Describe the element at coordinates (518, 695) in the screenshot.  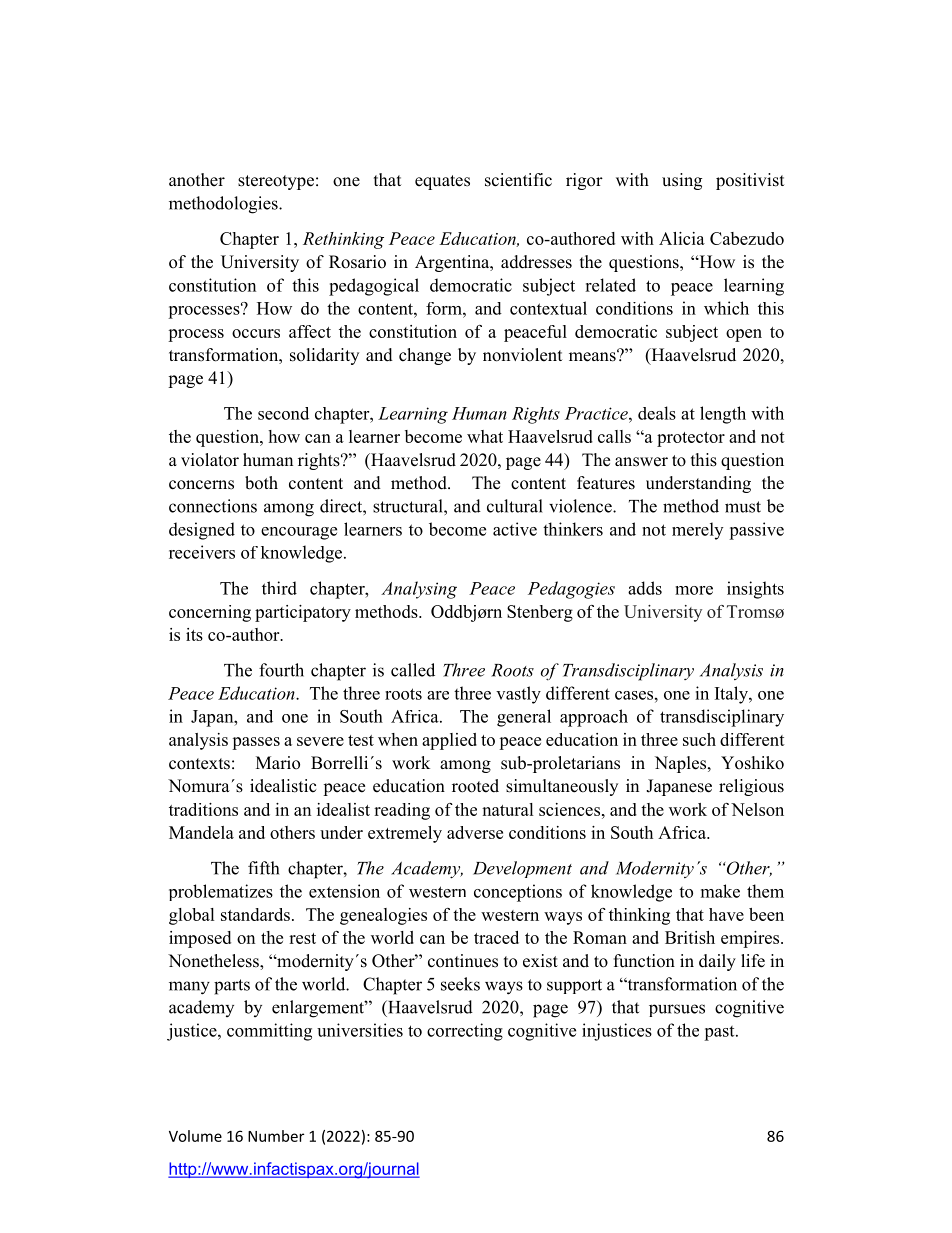
I see `vastly` at that location.
